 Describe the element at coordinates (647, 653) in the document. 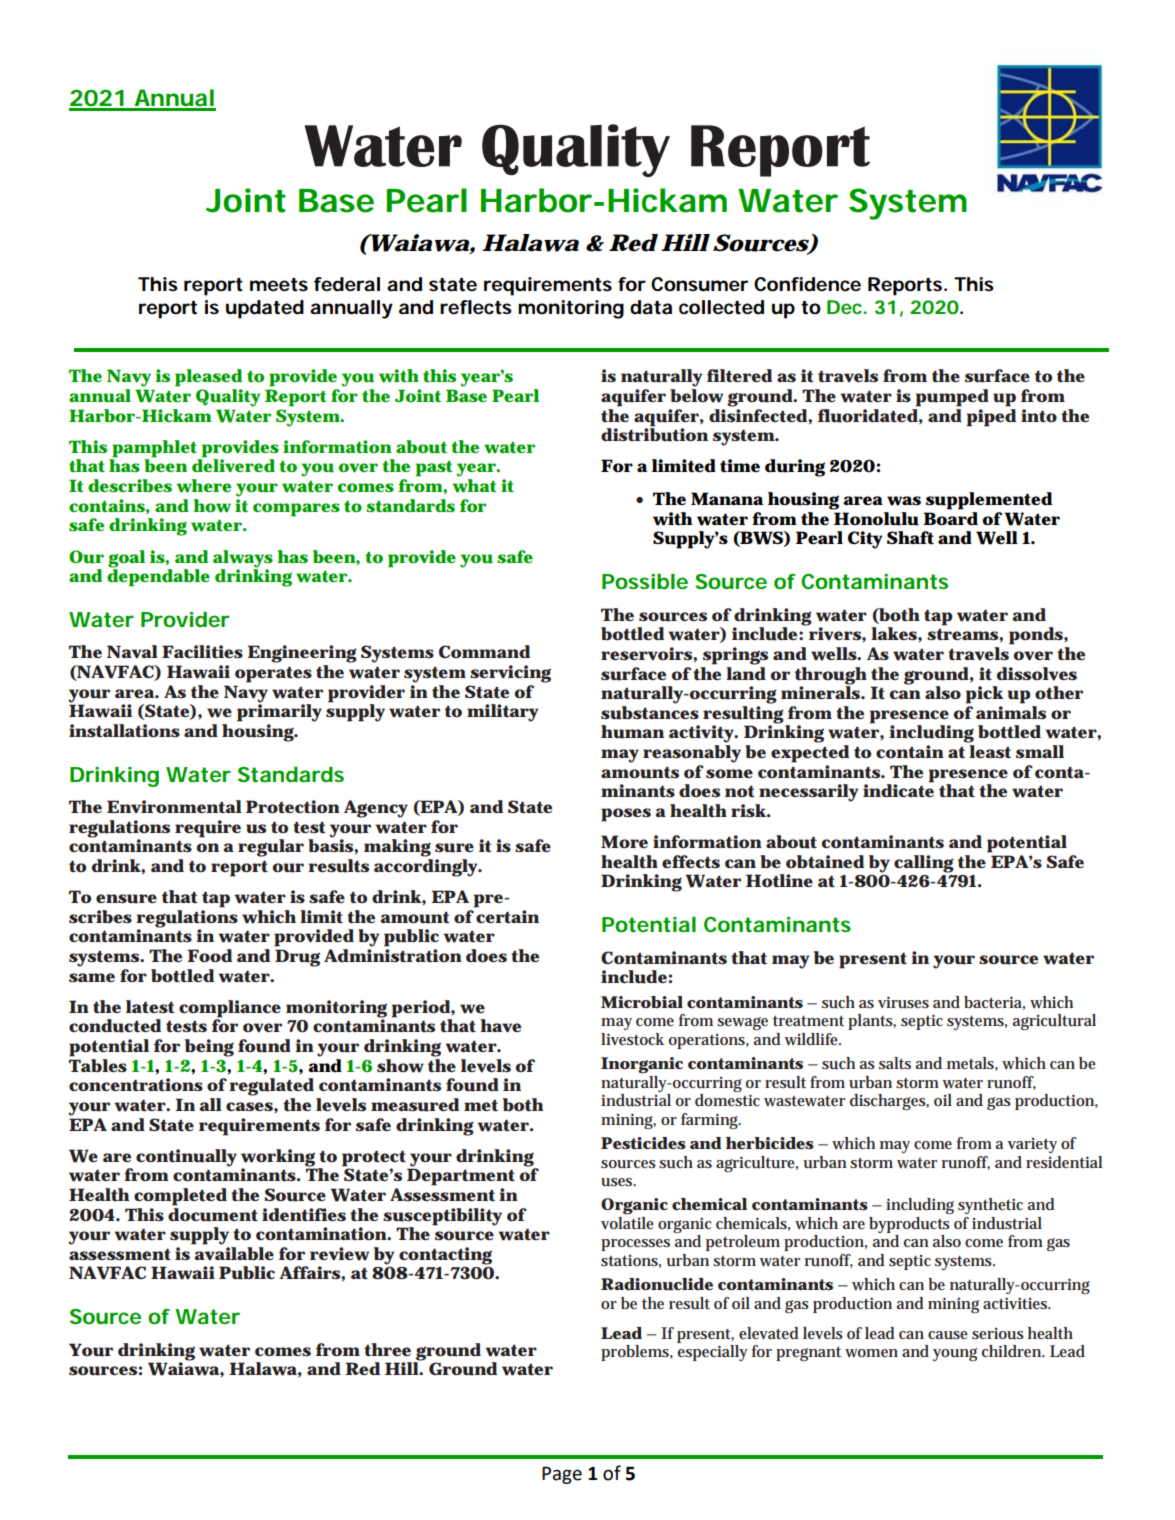

I see `reservoirs` at that location.
